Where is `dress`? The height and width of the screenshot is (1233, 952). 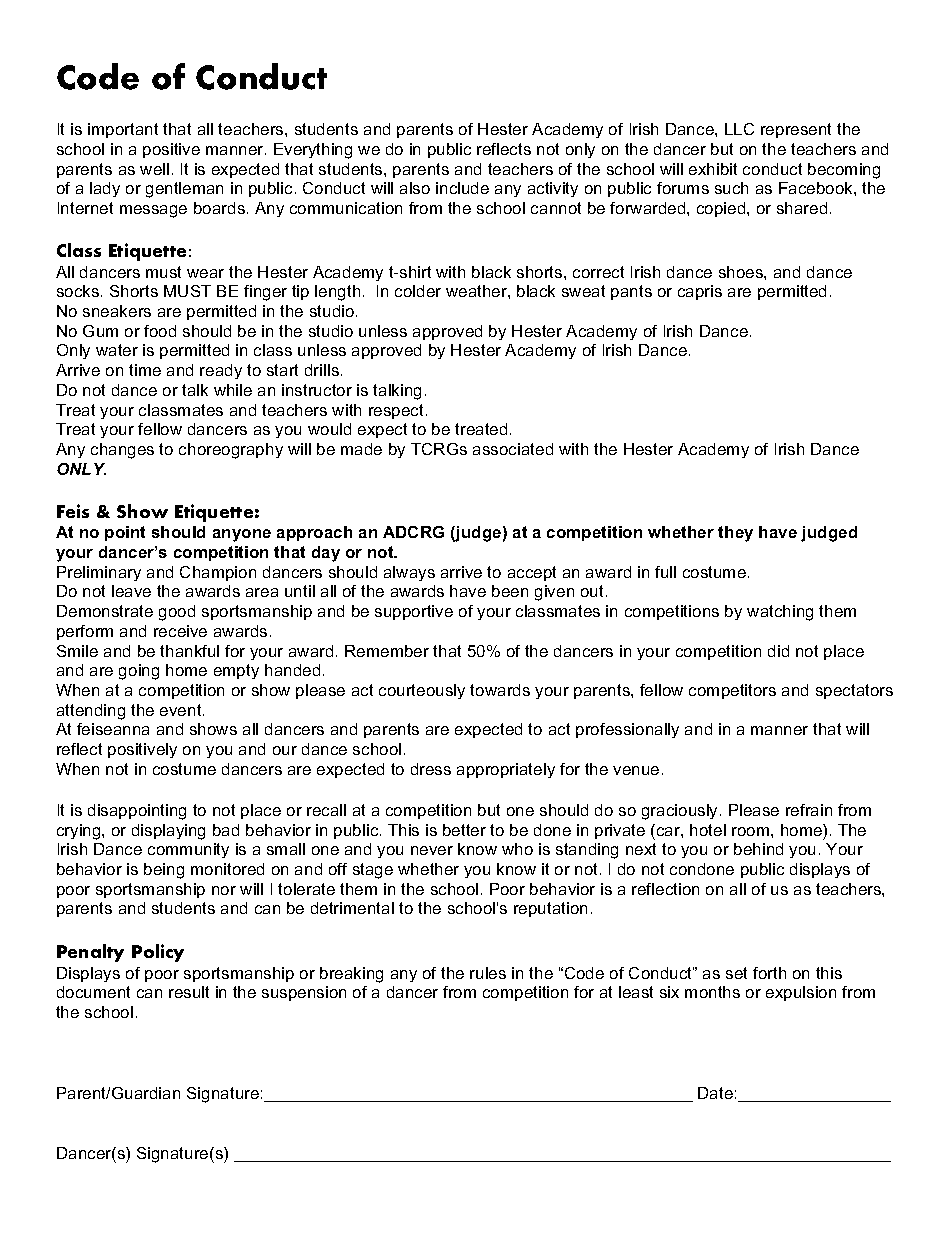 dress is located at coordinates (431, 769).
